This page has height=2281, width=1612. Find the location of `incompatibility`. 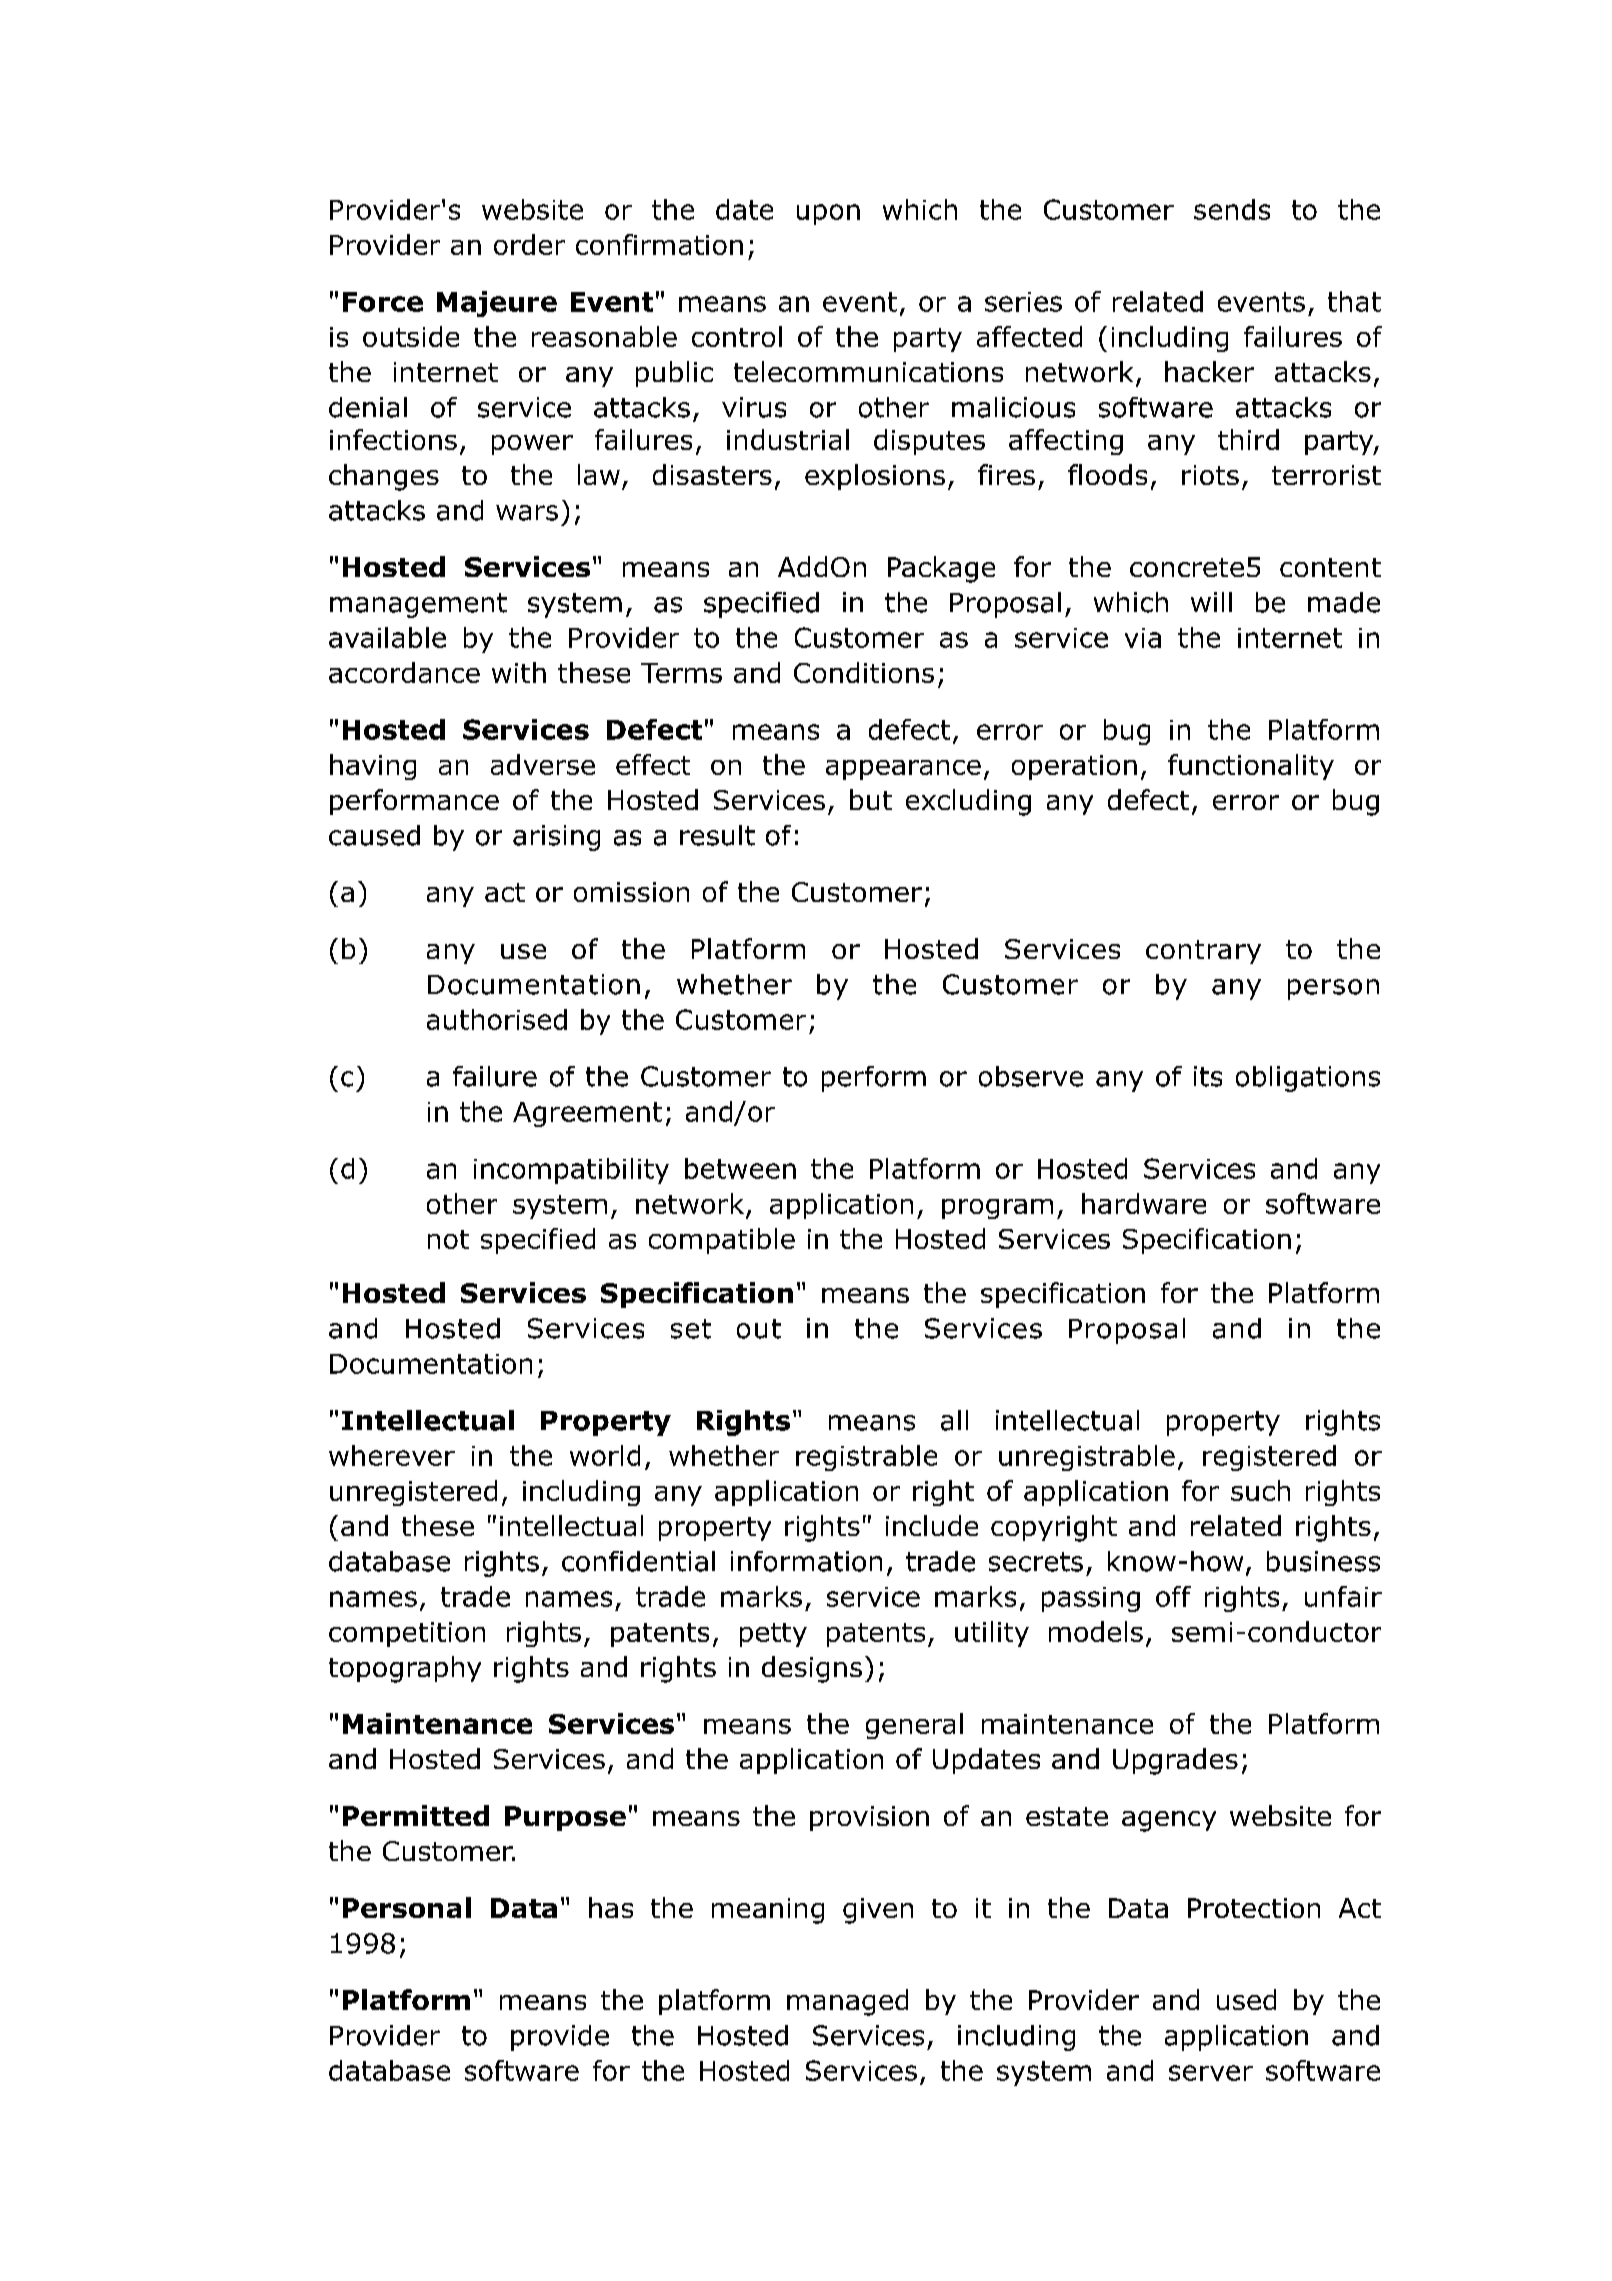

incompatibility is located at coordinates (571, 1171).
